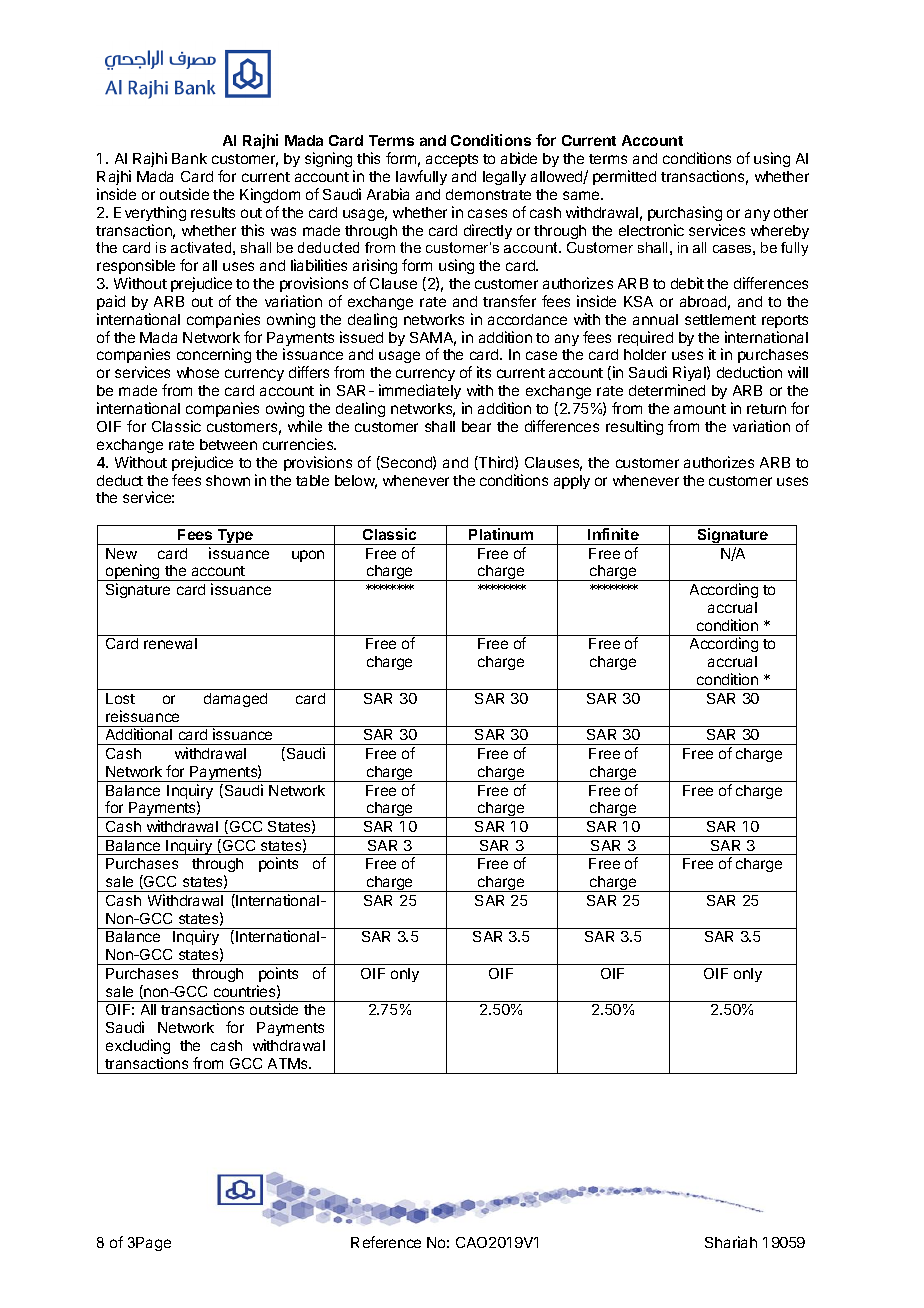 The height and width of the screenshot is (1308, 924). I want to click on excluding, so click(138, 1046).
